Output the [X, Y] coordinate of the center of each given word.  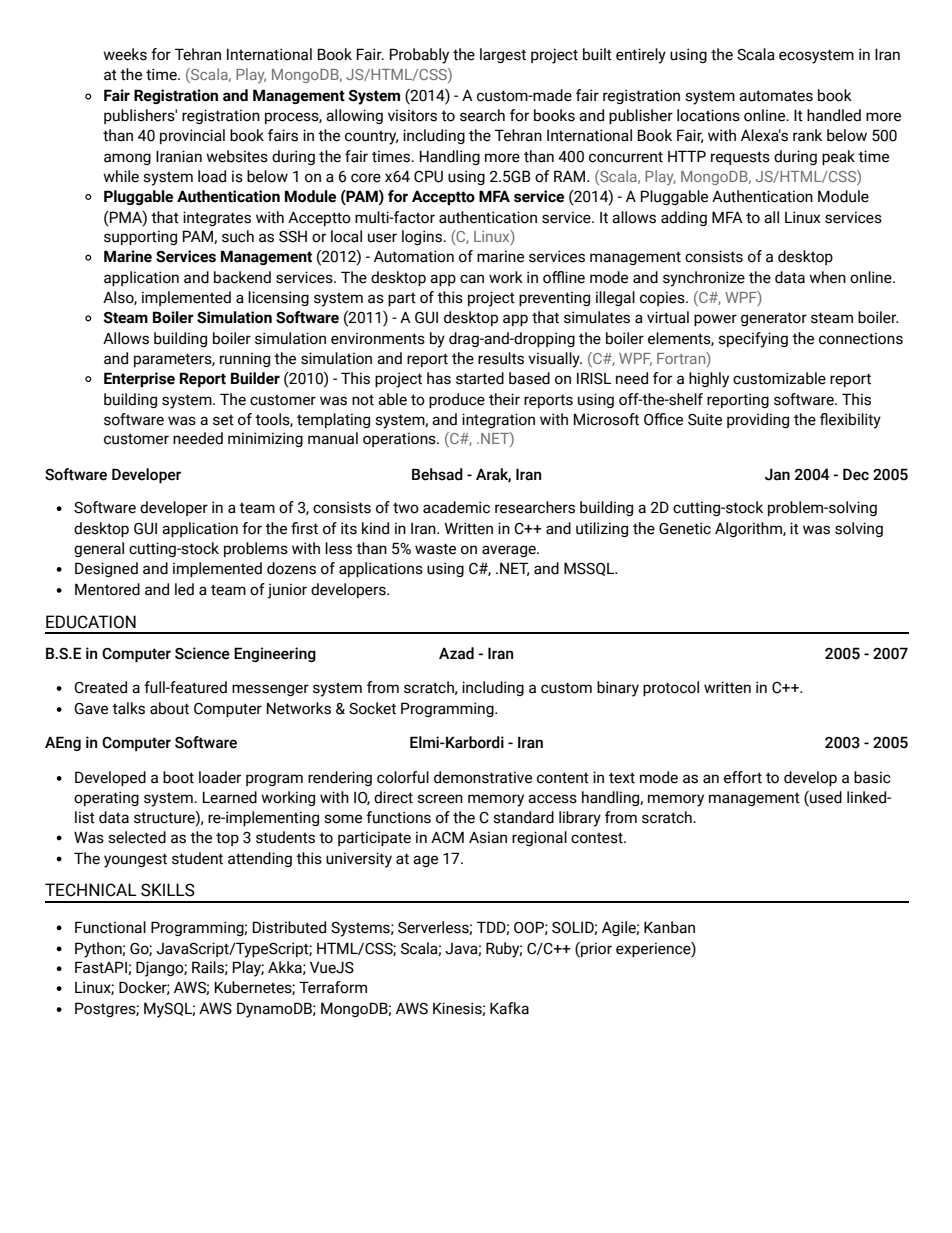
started [480, 378]
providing [758, 420]
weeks [125, 54]
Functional [110, 927]
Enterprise [139, 379]
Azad [456, 653]
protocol [671, 688]
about [169, 708]
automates [776, 96]
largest [503, 55]
